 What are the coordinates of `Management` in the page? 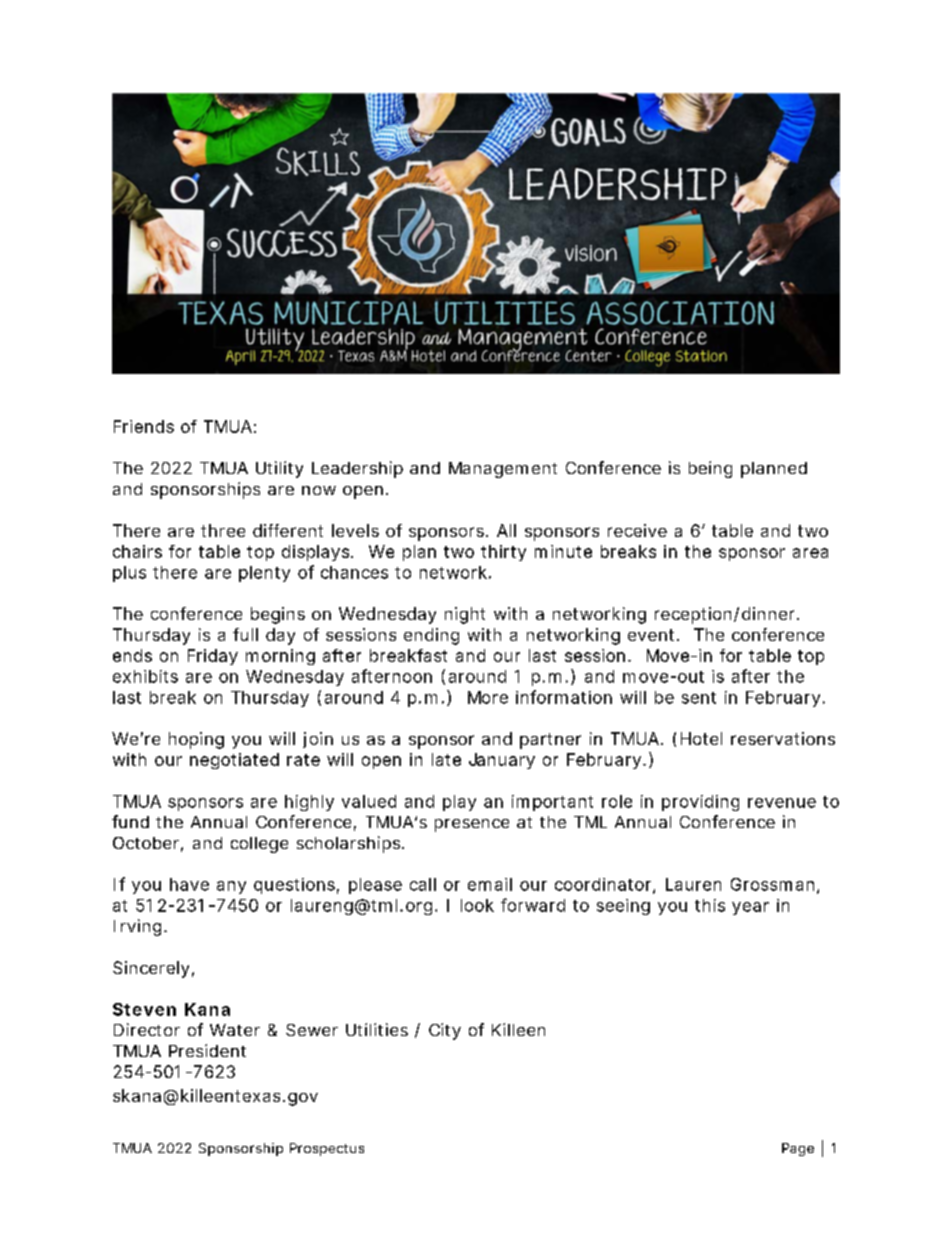 It's located at (503, 470).
